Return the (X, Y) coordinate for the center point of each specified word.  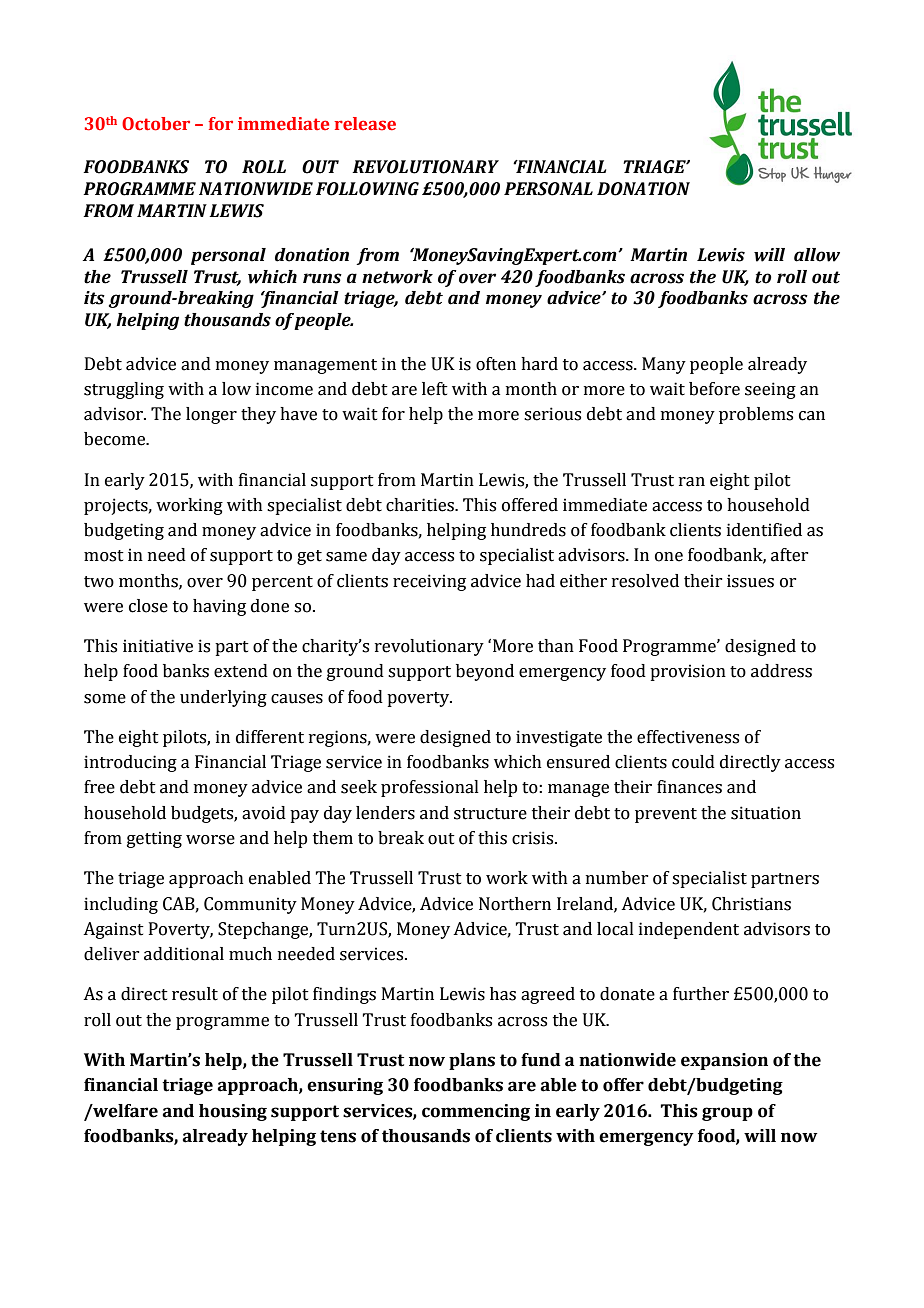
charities (421, 505)
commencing (476, 1112)
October (156, 124)
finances (689, 787)
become (116, 439)
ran (692, 482)
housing (233, 1112)
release (365, 124)
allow (817, 255)
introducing (130, 763)
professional (430, 788)
